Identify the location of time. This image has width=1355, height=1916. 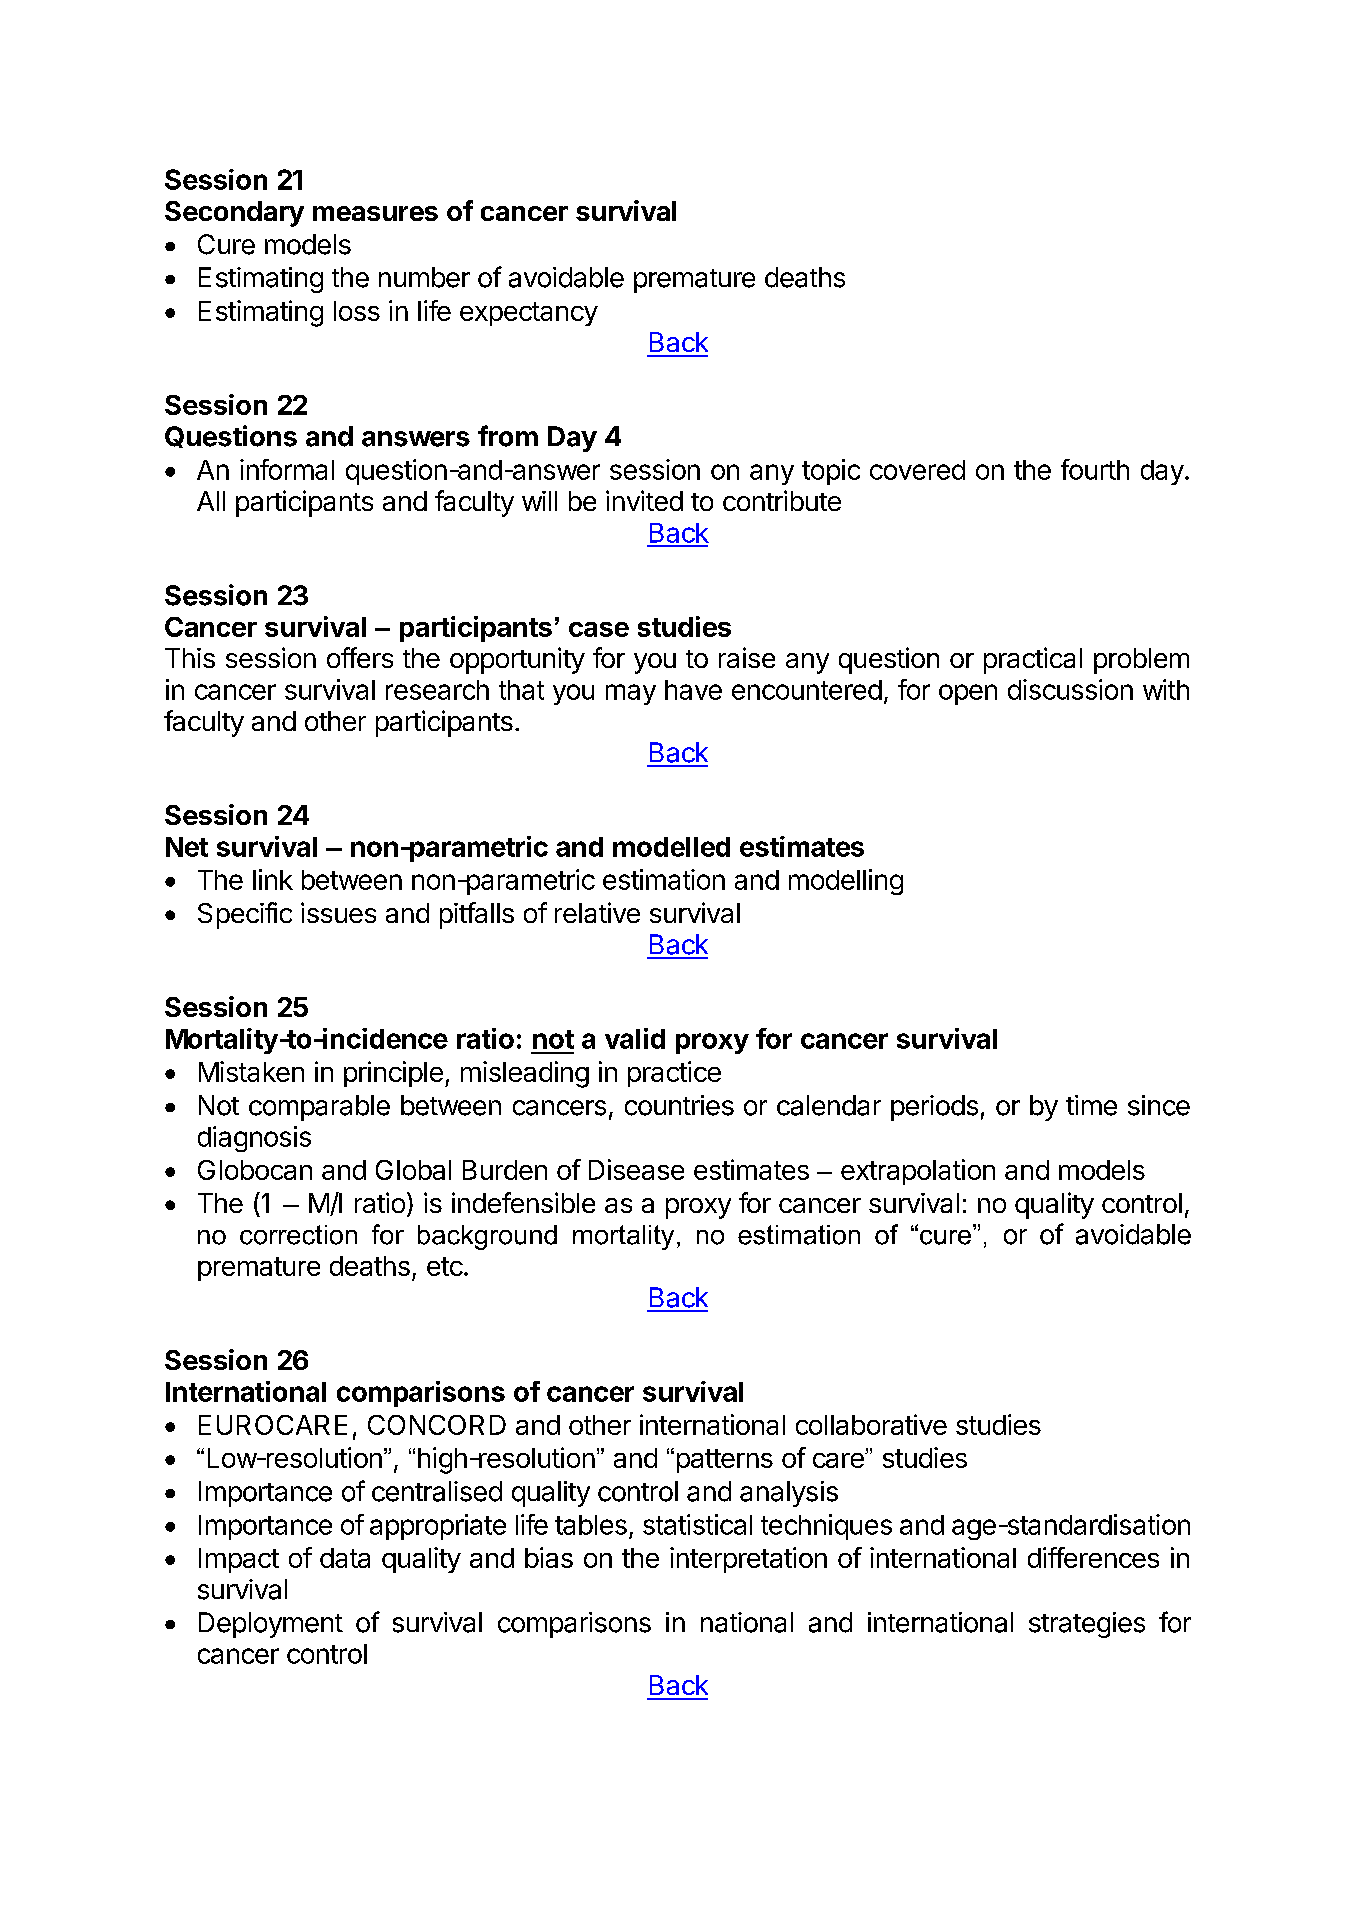
(1091, 1105).
